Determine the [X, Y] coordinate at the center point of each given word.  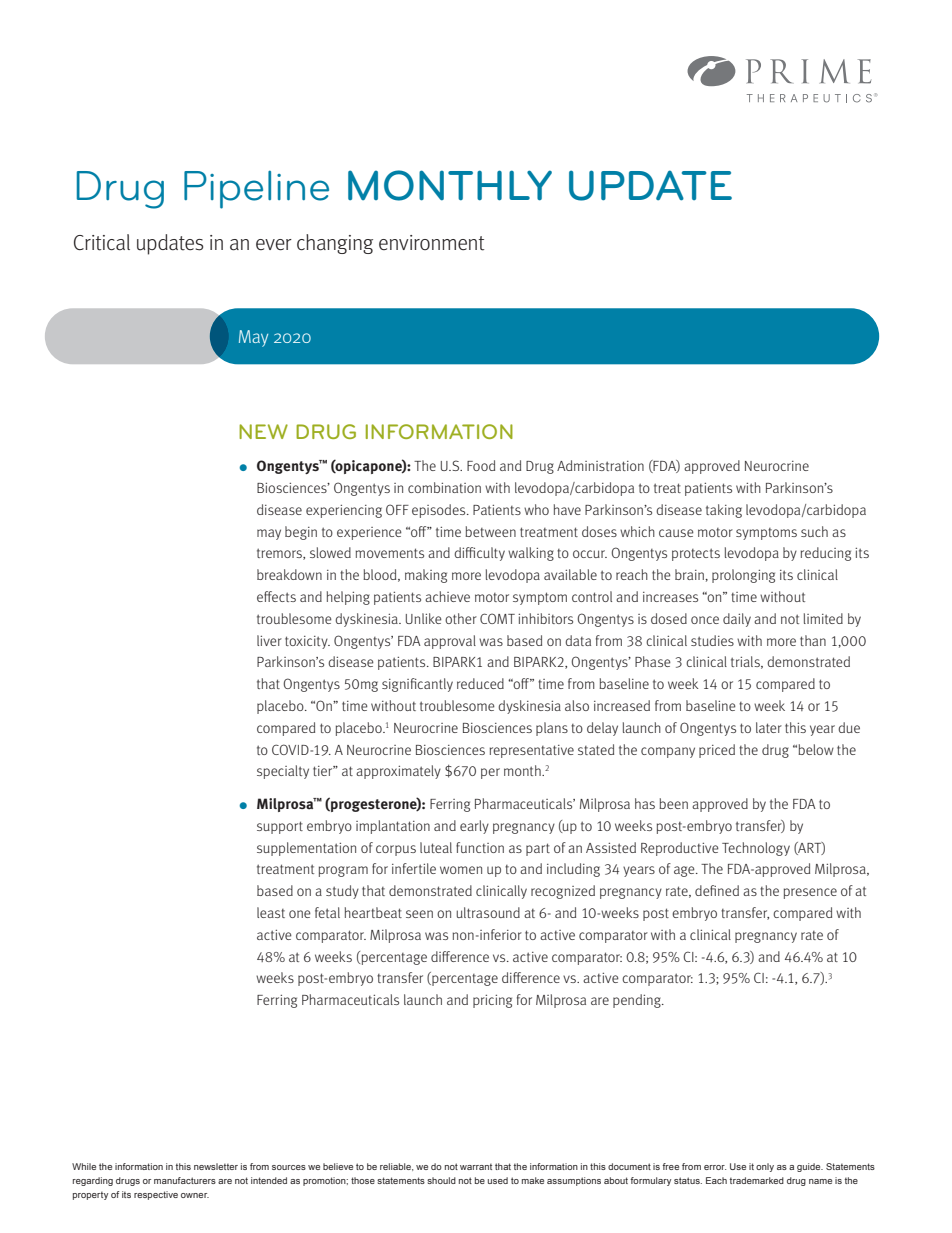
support [280, 827]
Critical [102, 242]
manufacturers [185, 1180]
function [480, 847]
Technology [756, 849]
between [490, 531]
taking [724, 511]
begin [301, 533]
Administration [600, 465]
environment [431, 243]
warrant [476, 1166]
